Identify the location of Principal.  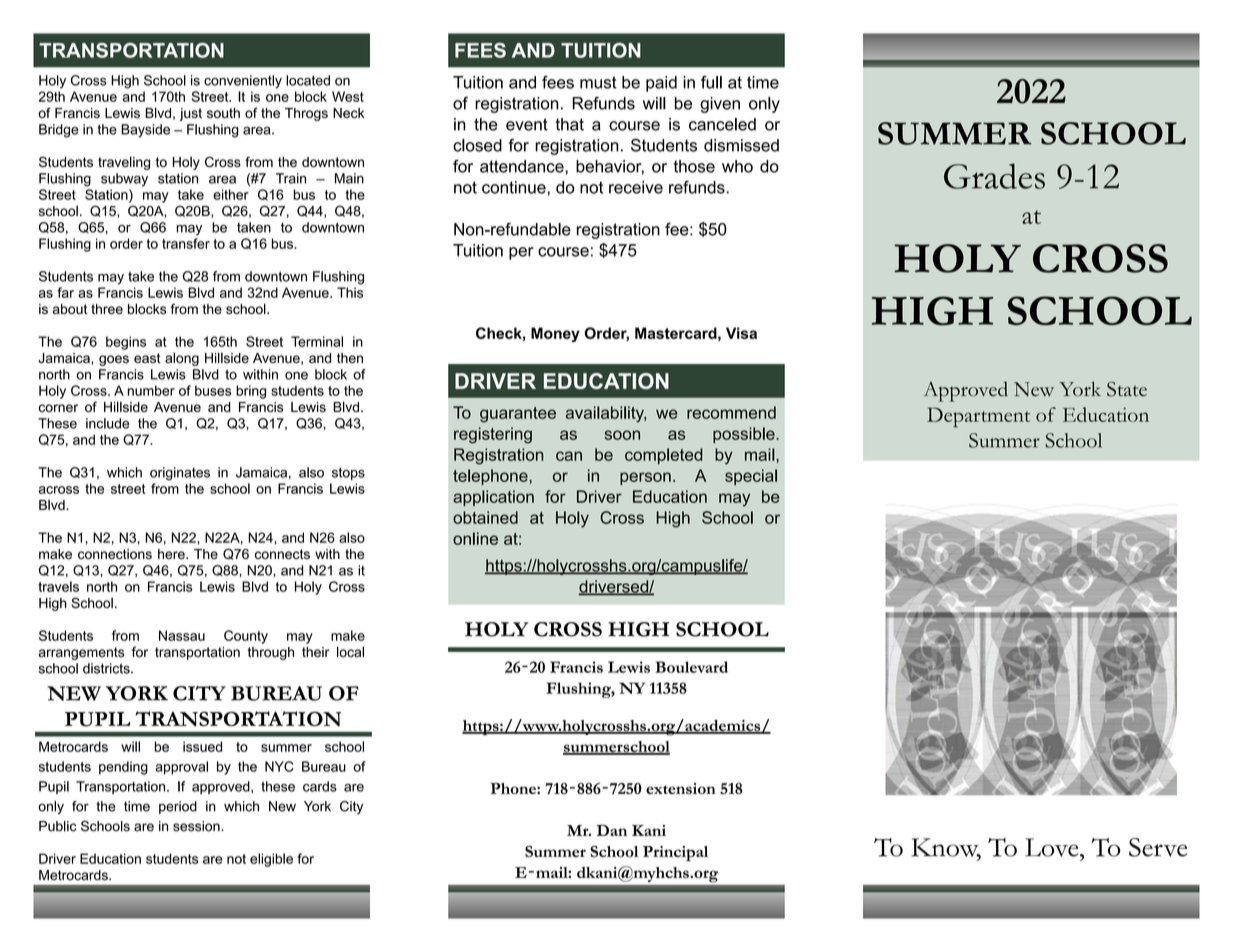
(675, 854).
